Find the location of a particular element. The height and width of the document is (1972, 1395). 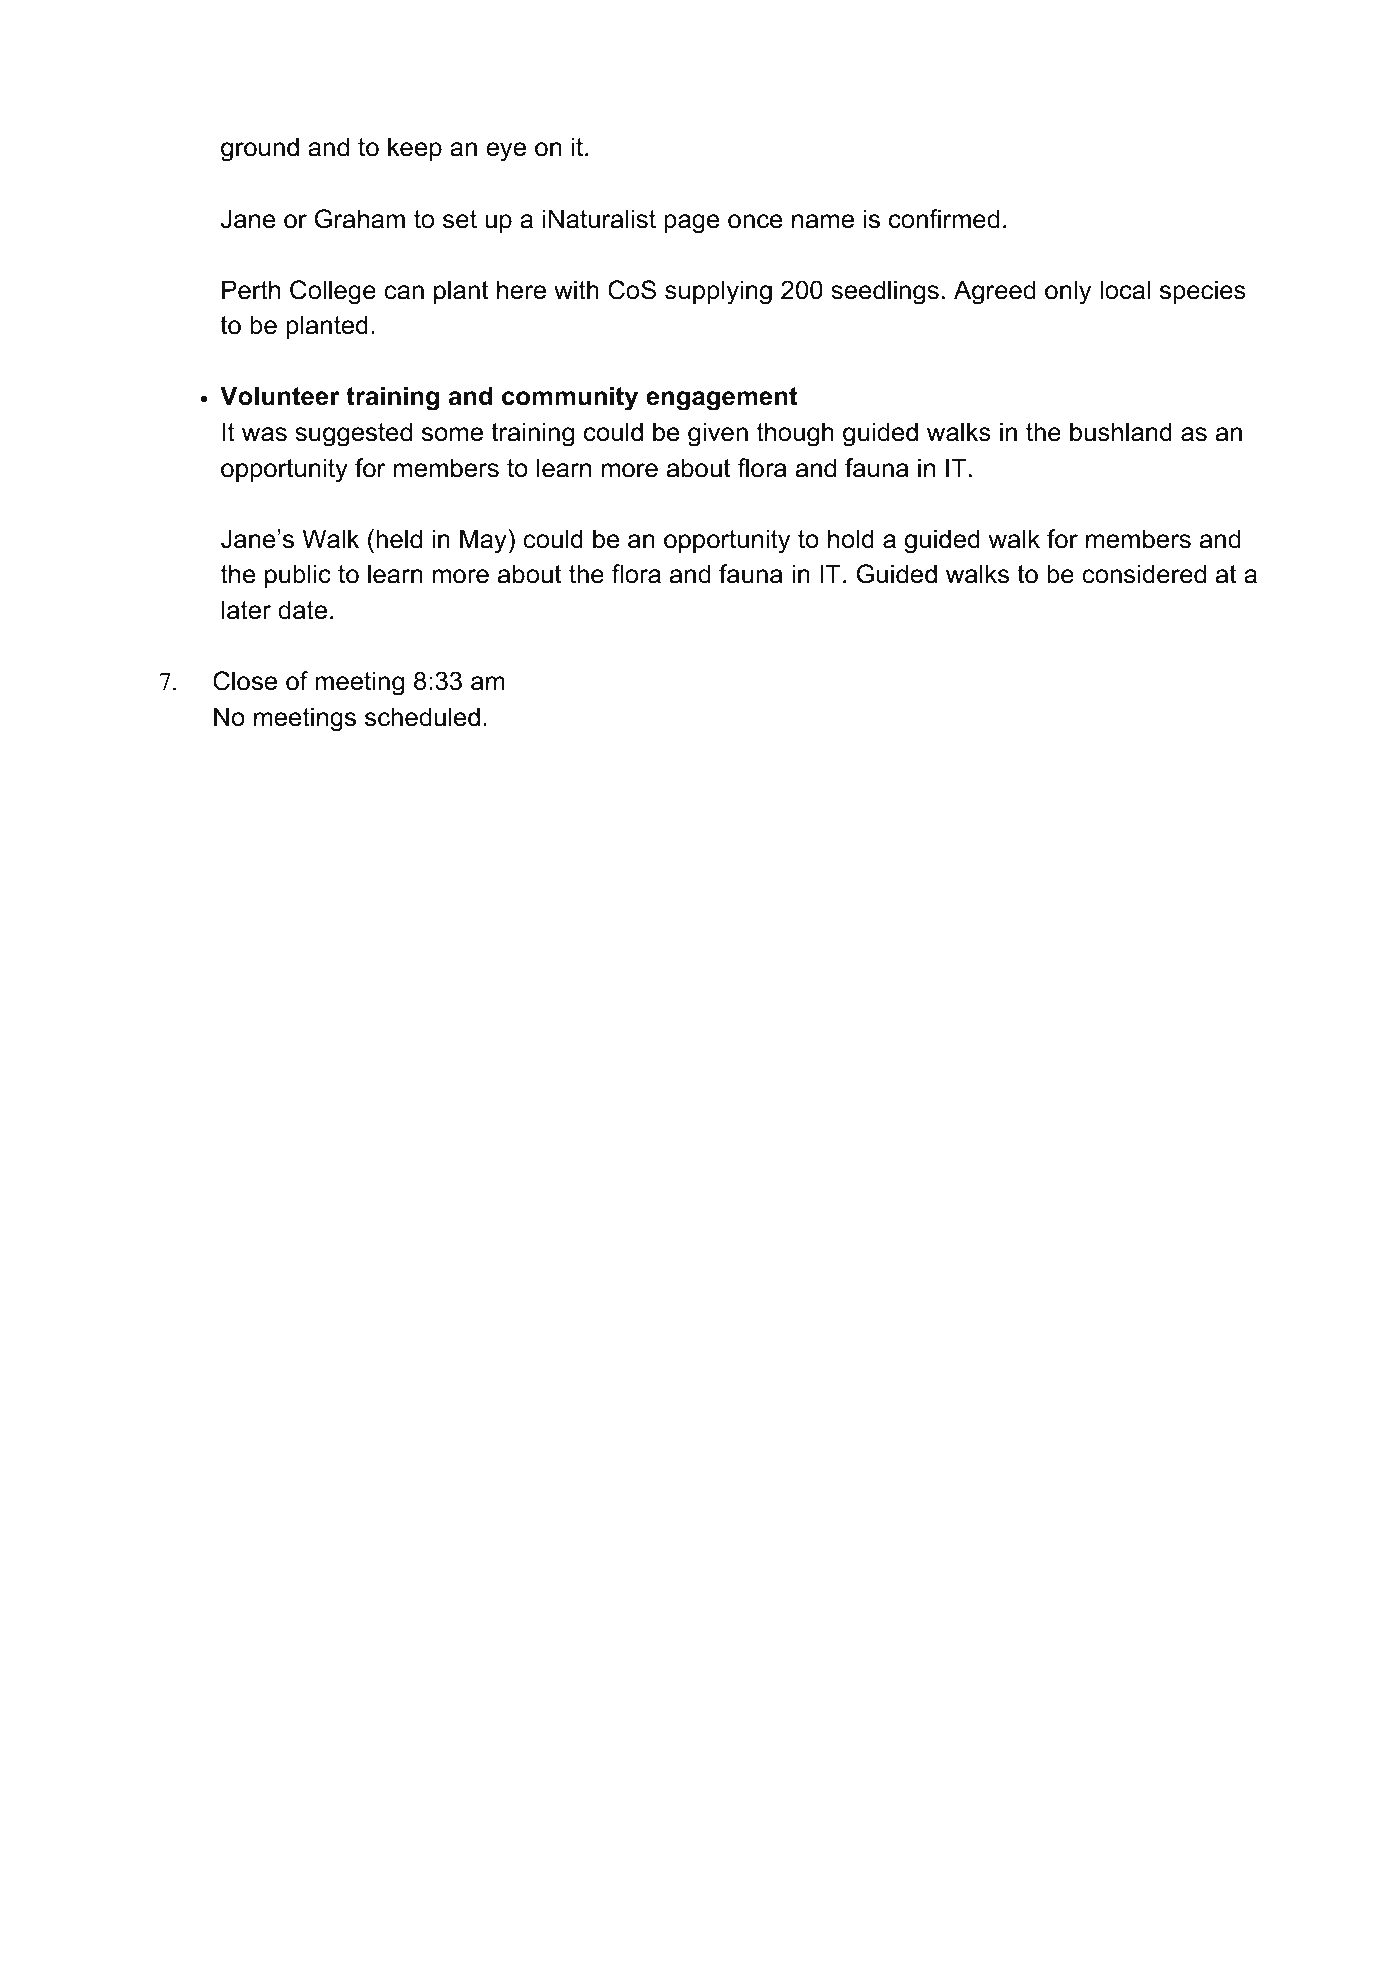

supplying is located at coordinates (718, 292).
